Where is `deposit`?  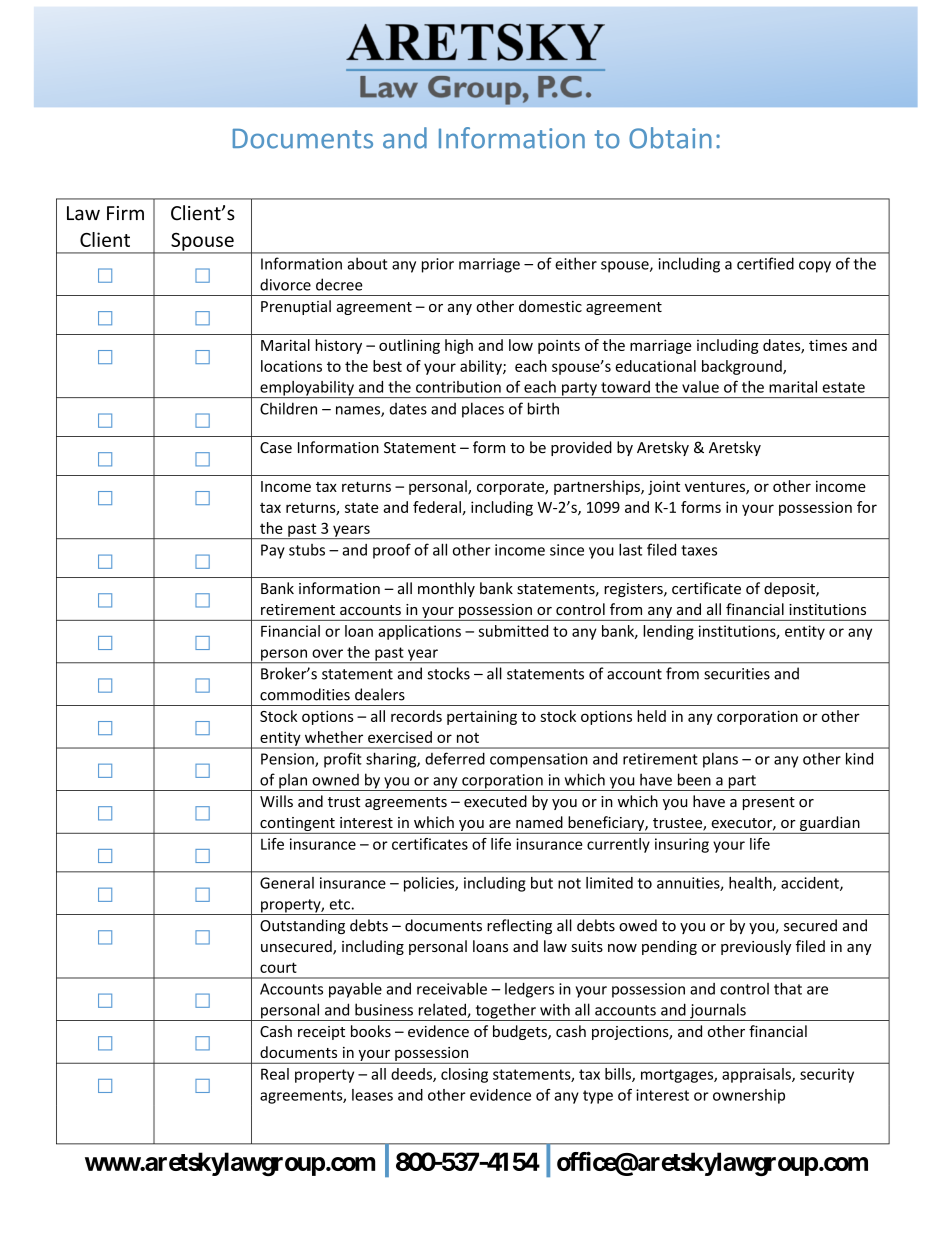 deposit is located at coordinates (790, 589).
